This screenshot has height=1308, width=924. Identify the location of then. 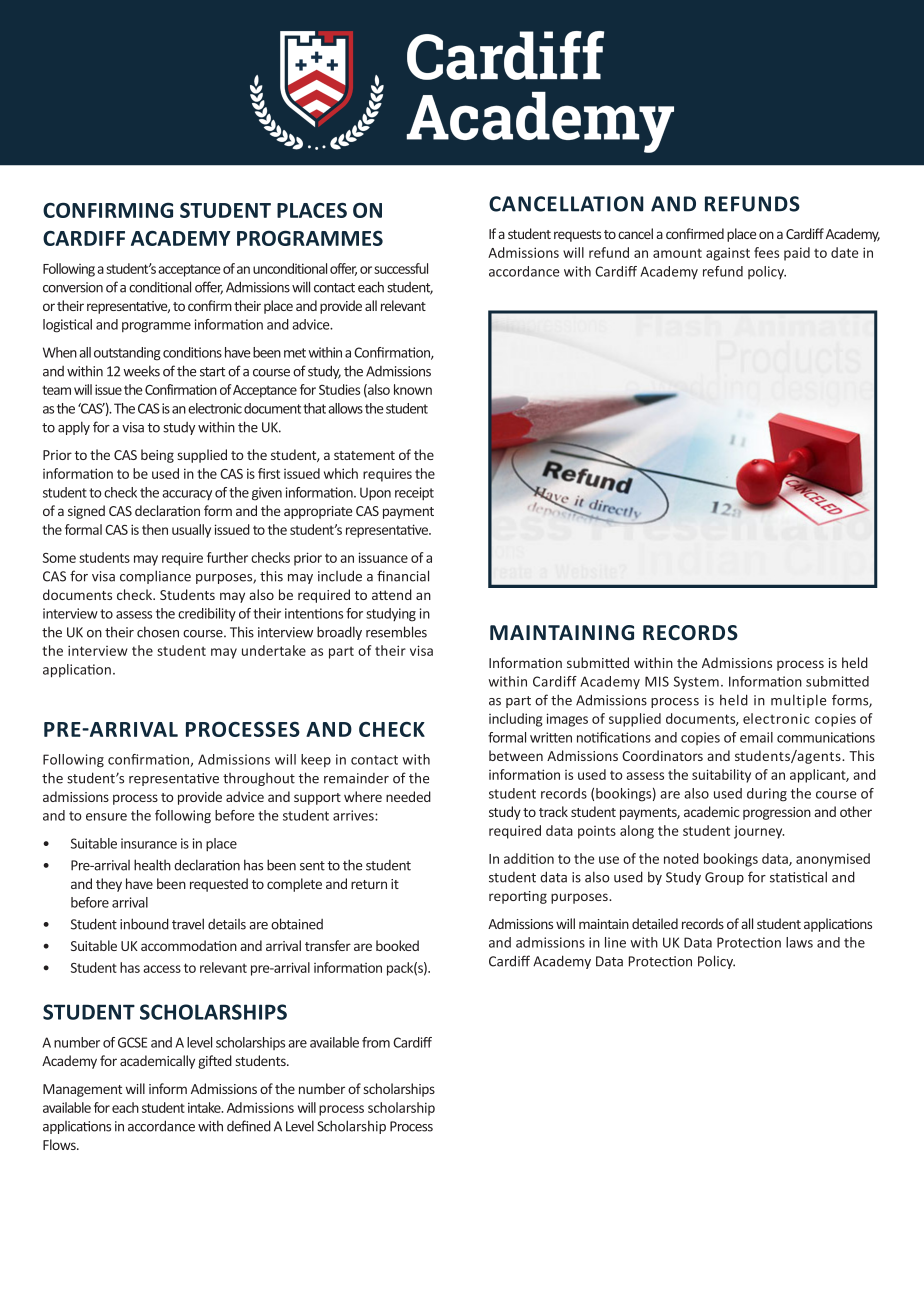
(155, 529).
